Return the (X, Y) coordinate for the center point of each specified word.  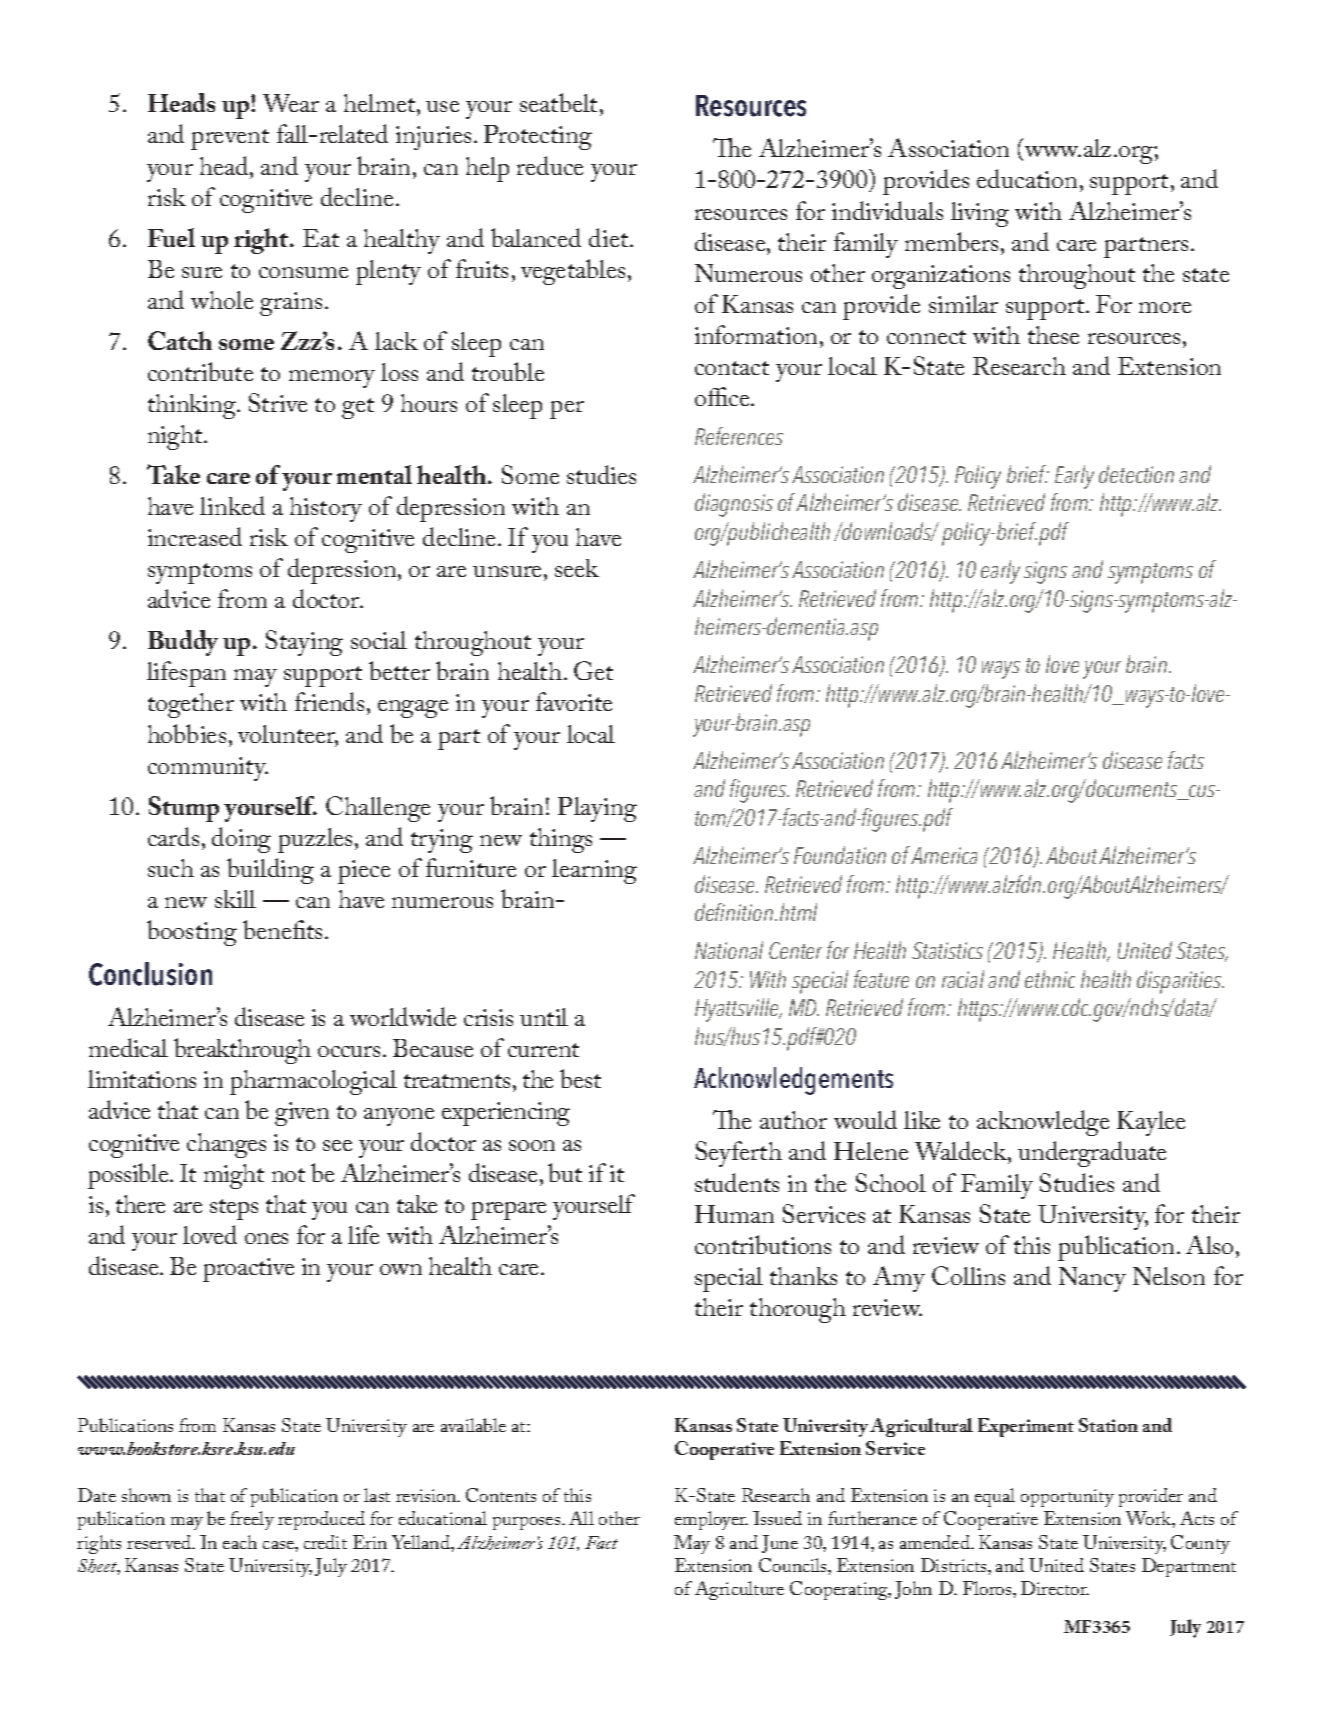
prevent (230, 139)
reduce (550, 165)
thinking (193, 406)
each (240, 1542)
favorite (574, 701)
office (723, 396)
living (980, 214)
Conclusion (150, 974)
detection (1136, 474)
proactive (248, 1270)
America (944, 855)
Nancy (1092, 1279)
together (191, 705)
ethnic (1050, 979)
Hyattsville (738, 1010)
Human (734, 1214)
